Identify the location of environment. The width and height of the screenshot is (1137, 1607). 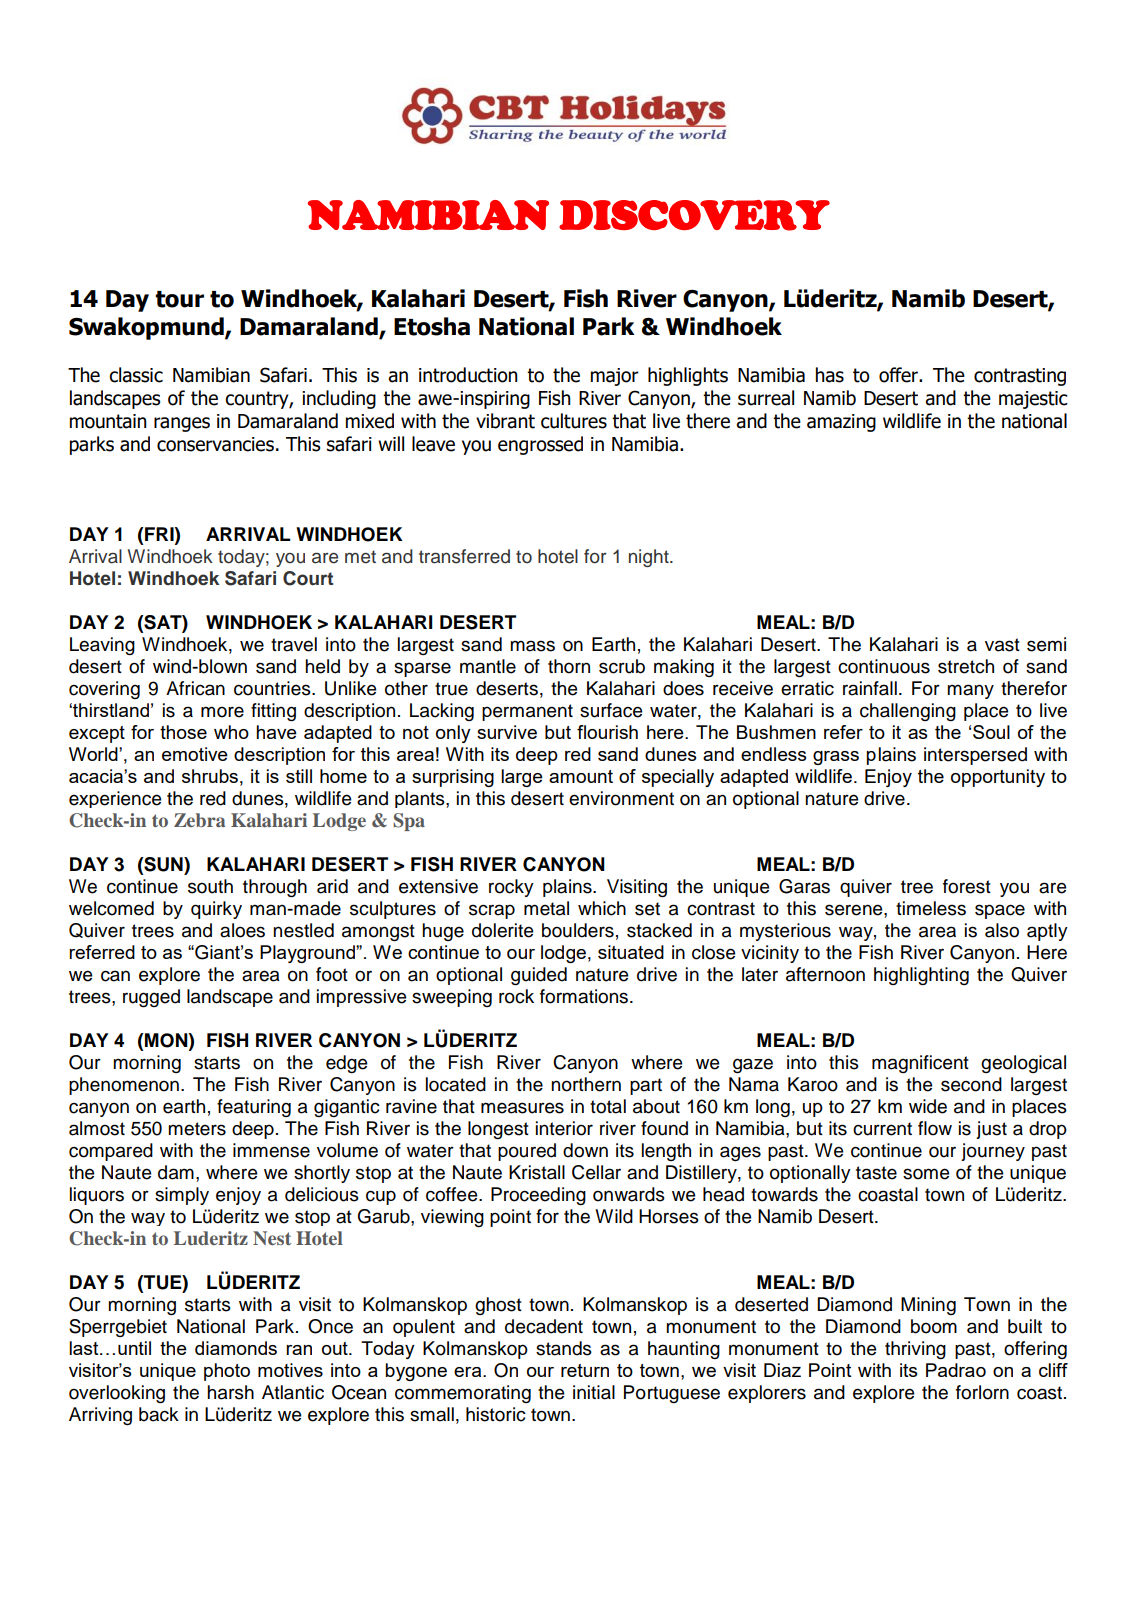
(621, 798).
